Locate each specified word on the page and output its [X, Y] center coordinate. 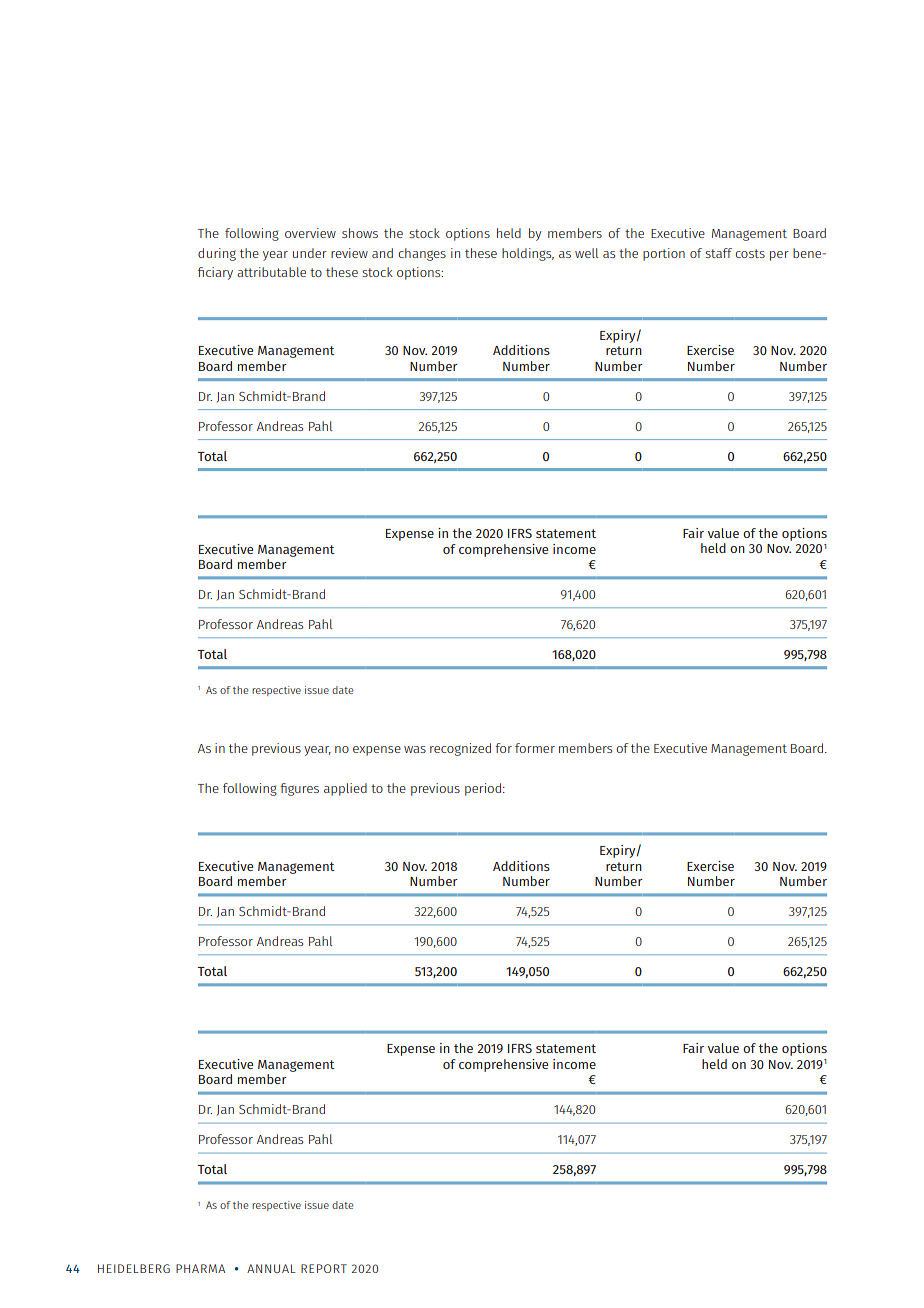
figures [299, 789]
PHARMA [200, 1268]
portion [664, 254]
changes [422, 254]
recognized [460, 749]
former [535, 748]
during [217, 254]
